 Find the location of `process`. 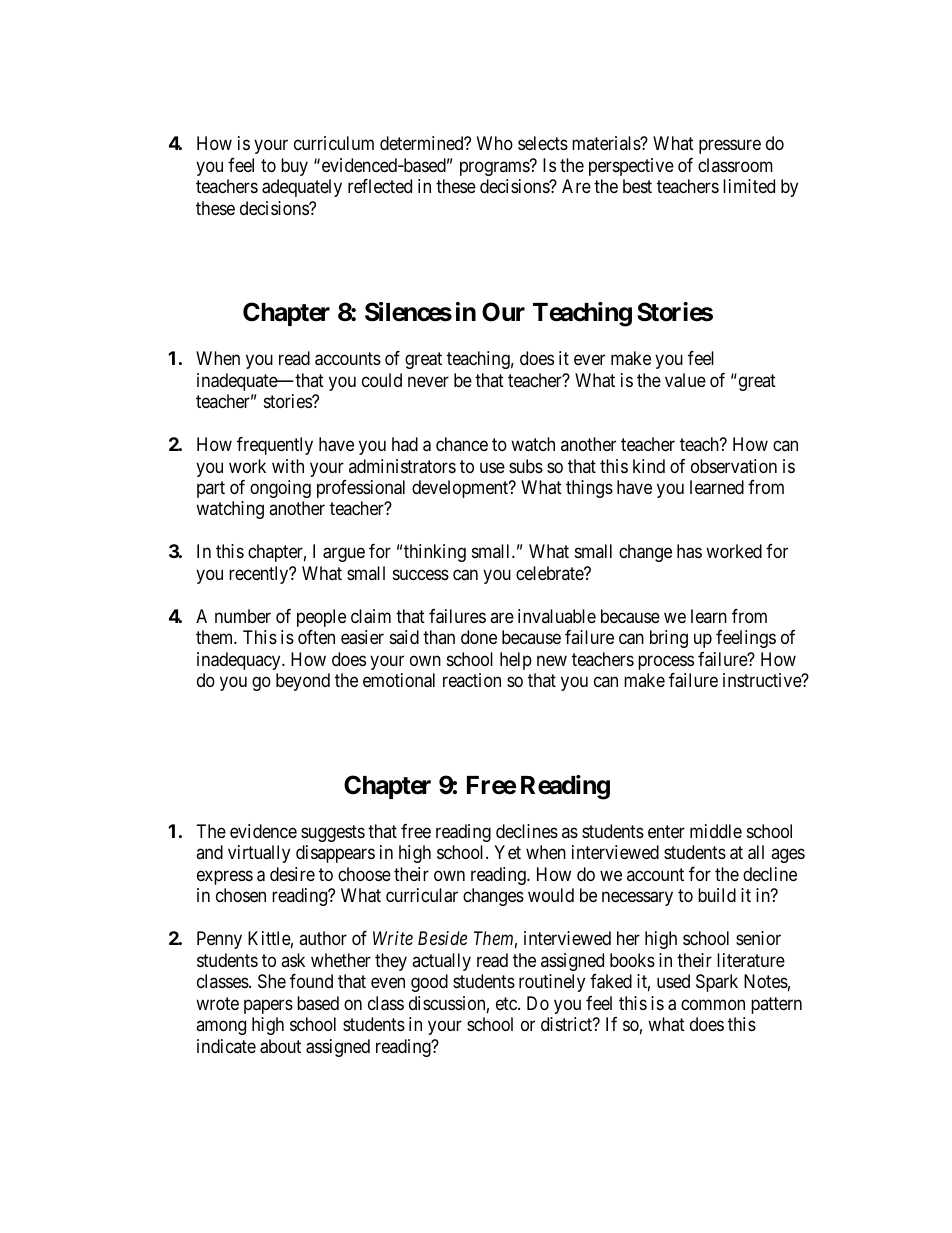

process is located at coordinates (666, 662).
